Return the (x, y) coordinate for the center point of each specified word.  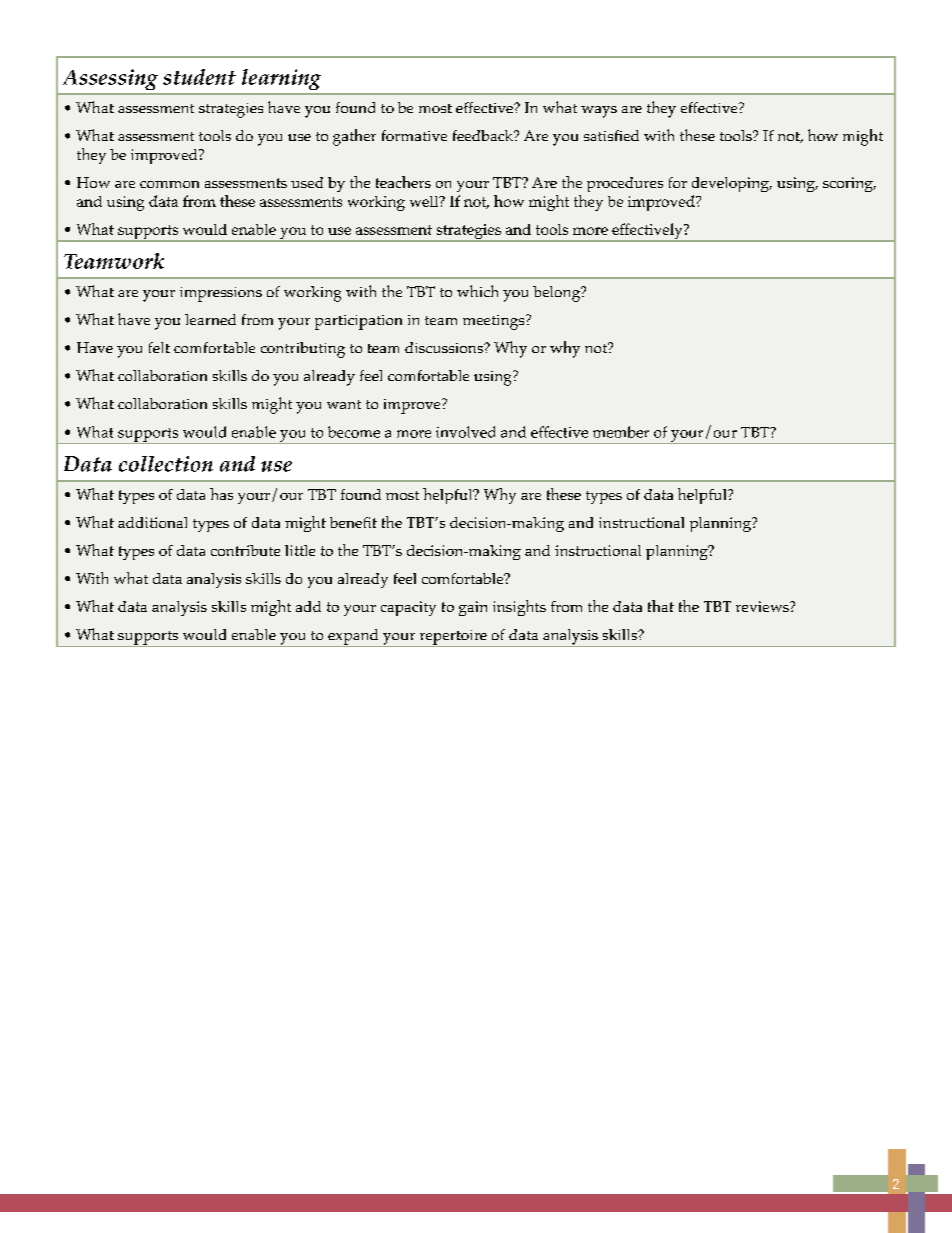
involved (465, 432)
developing (731, 184)
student (199, 77)
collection (166, 464)
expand (353, 638)
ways (599, 112)
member (621, 432)
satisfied (611, 135)
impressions (221, 294)
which (477, 291)
